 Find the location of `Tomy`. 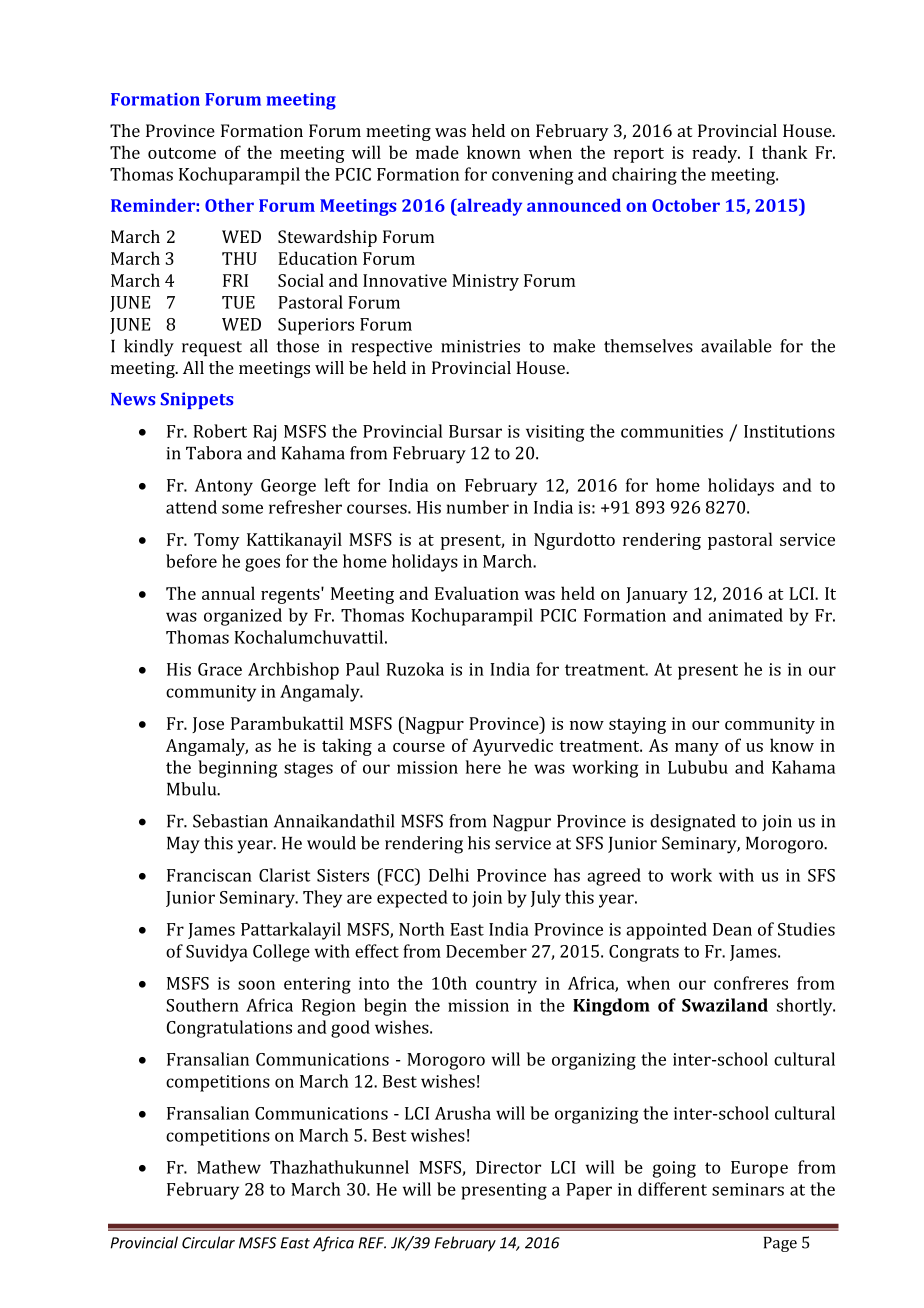

Tomy is located at coordinates (217, 541).
